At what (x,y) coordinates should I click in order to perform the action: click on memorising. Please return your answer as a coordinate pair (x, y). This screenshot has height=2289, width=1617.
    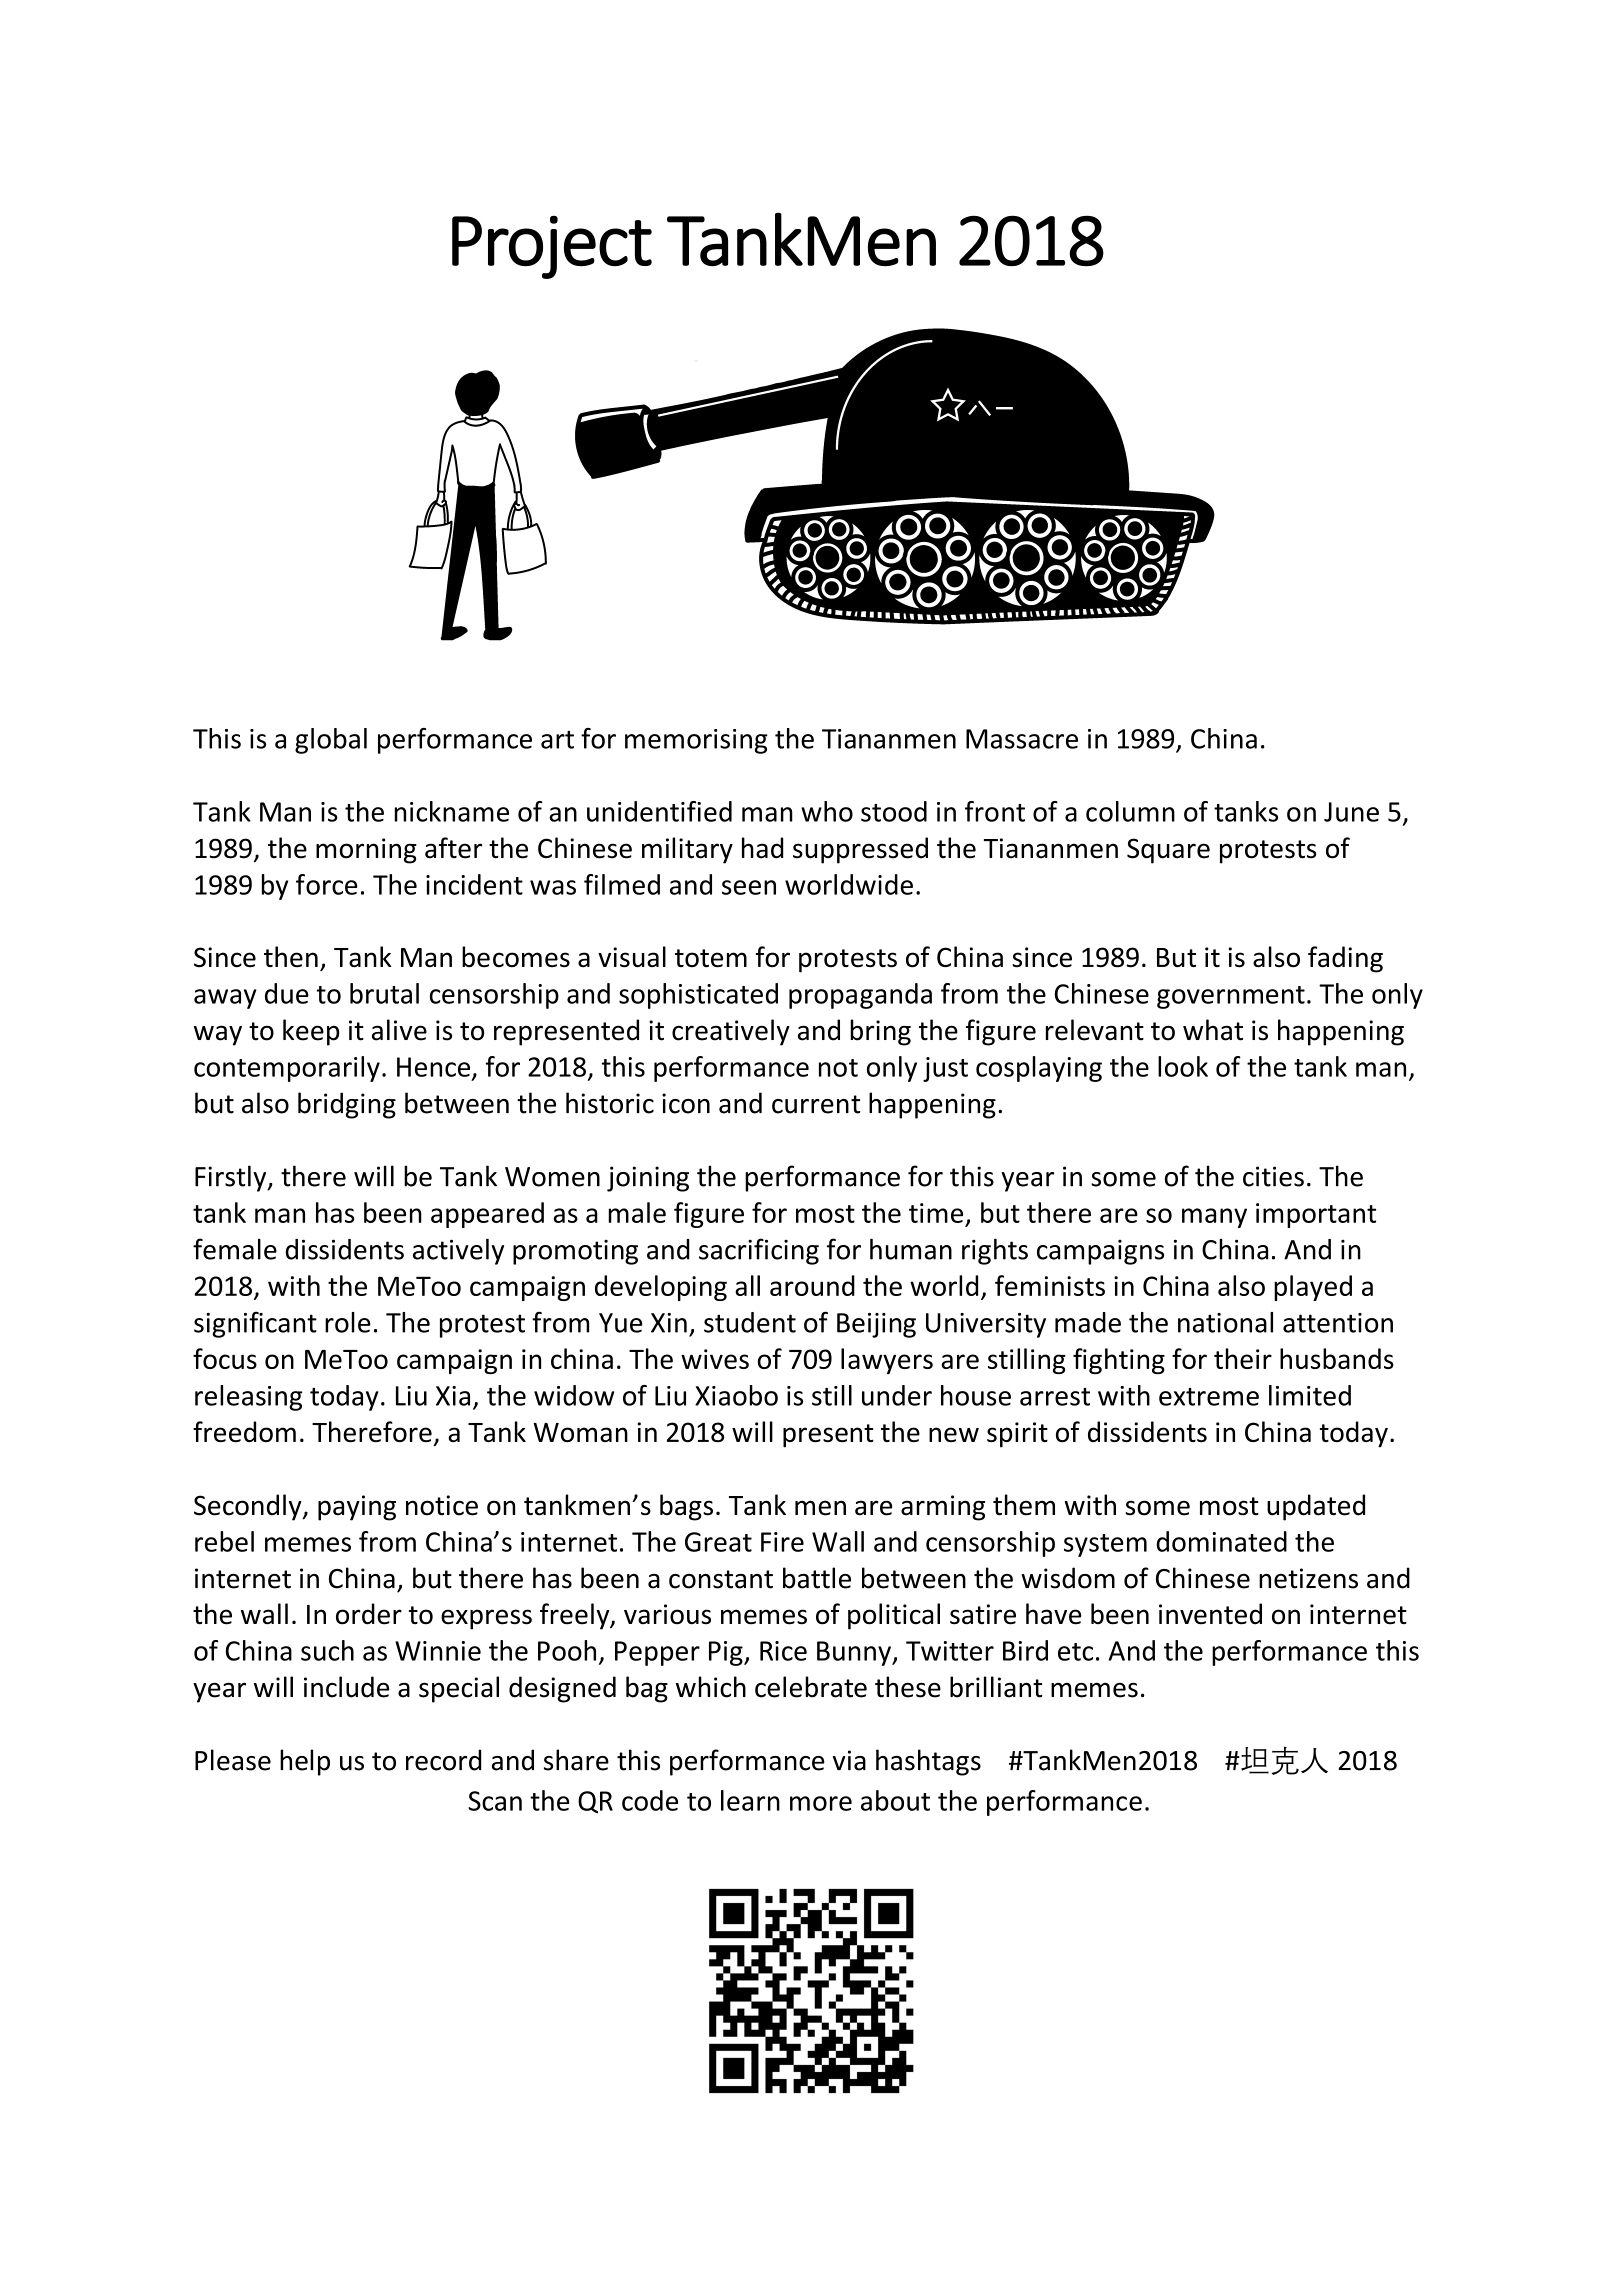
    Looking at the image, I should click on (696, 741).
